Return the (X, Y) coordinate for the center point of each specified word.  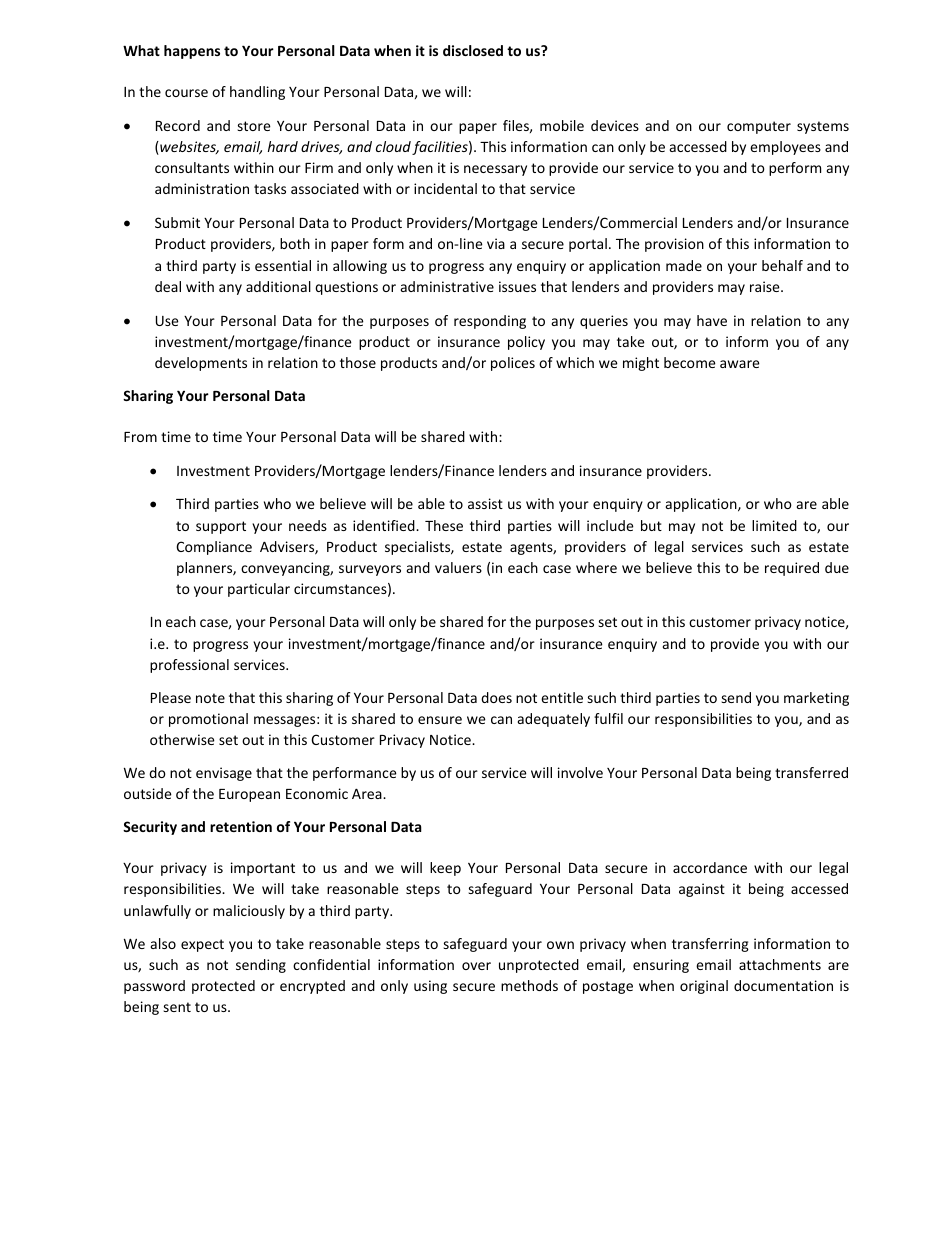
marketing (816, 699)
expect (202, 945)
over (476, 966)
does (496, 697)
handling (257, 93)
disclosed (473, 50)
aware (740, 364)
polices (513, 364)
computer (759, 127)
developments (201, 364)
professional (189, 666)
